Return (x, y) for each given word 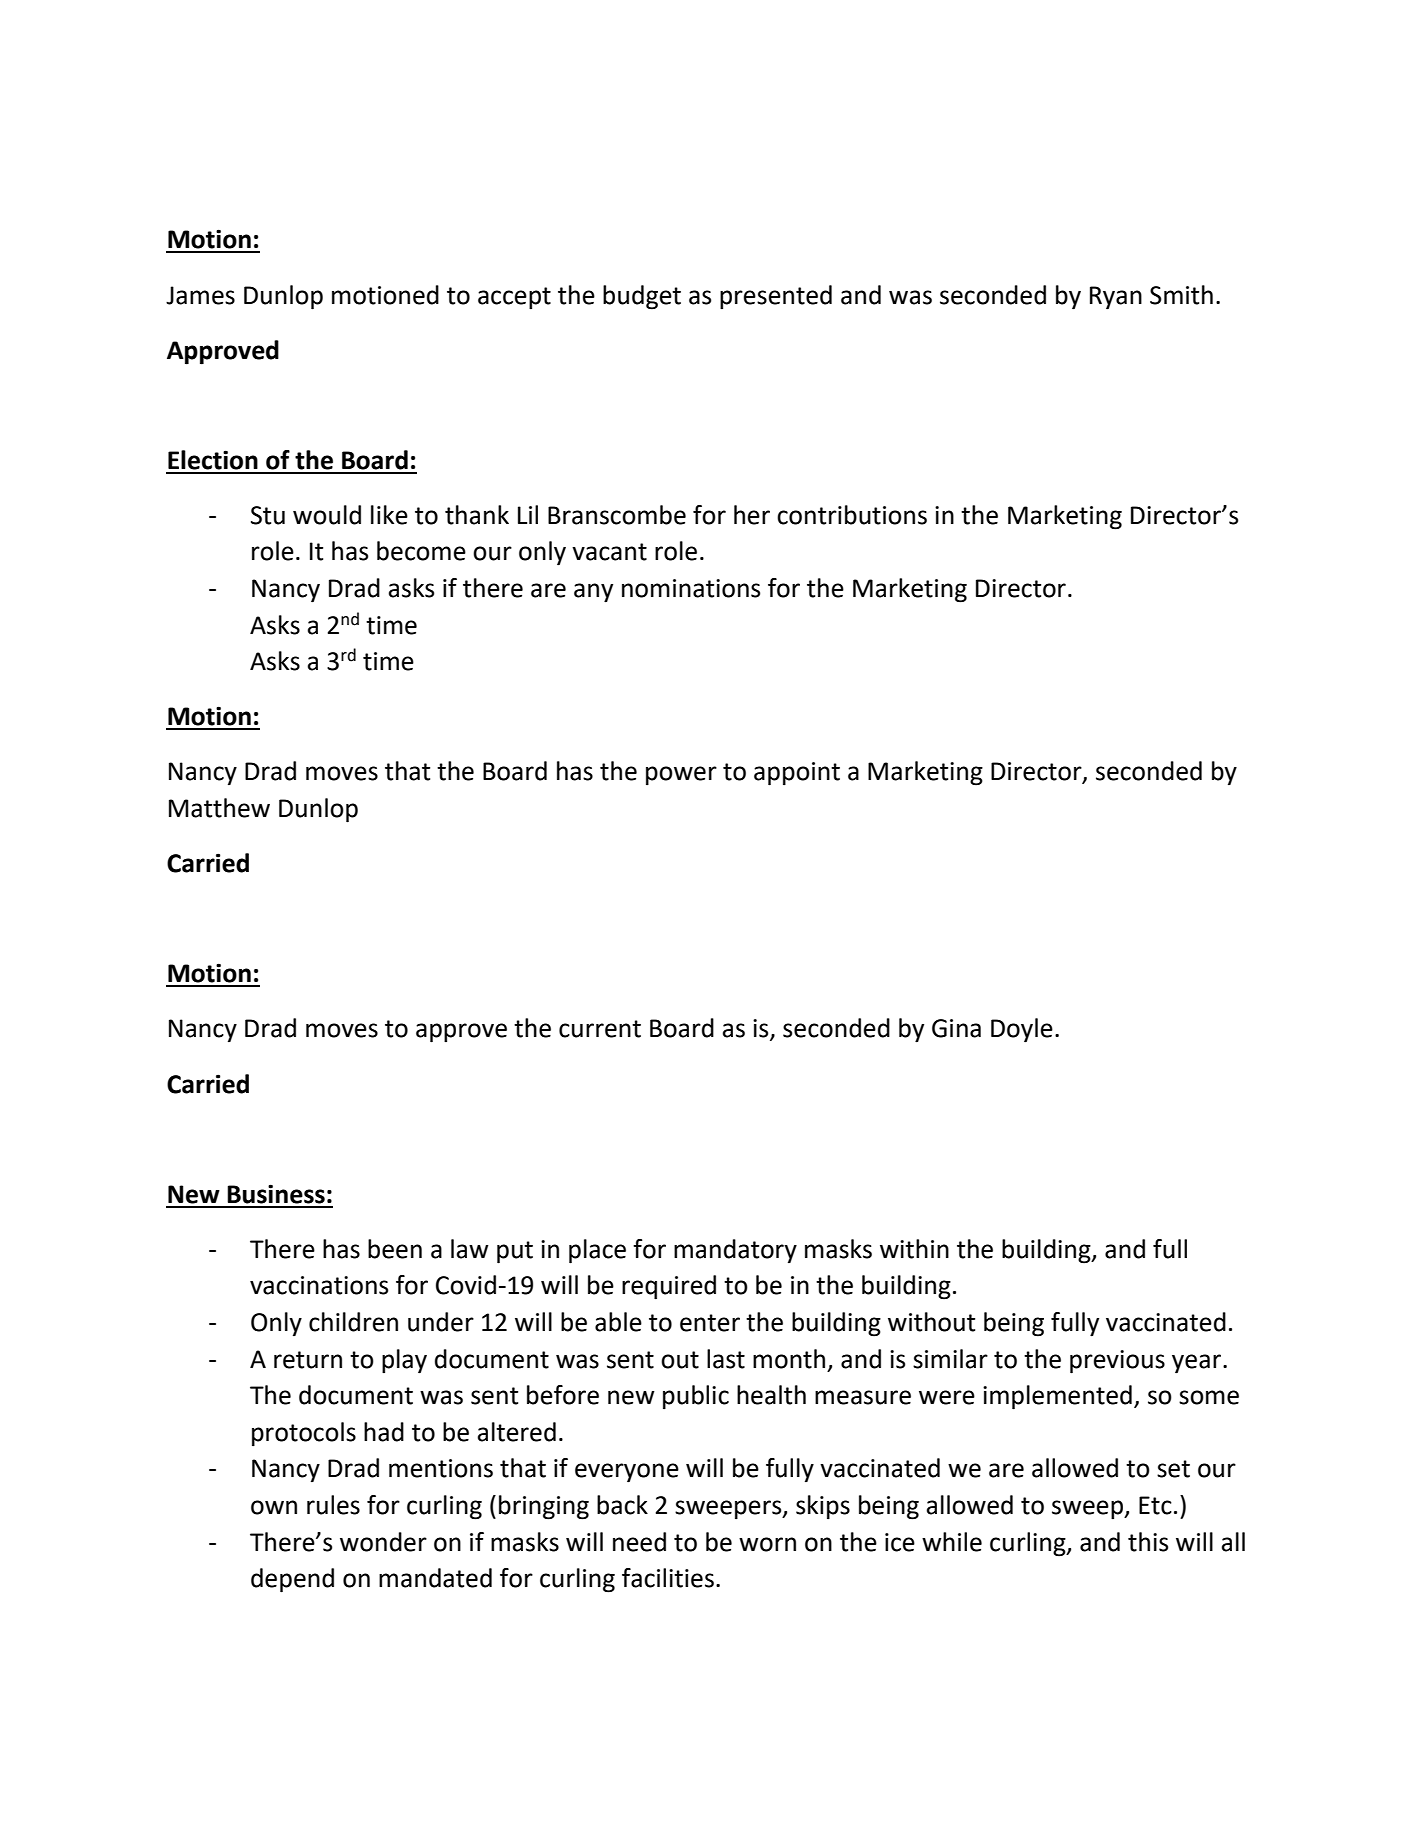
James (200, 295)
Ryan (1116, 298)
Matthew (219, 808)
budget (642, 297)
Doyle (1022, 1030)
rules (333, 1505)
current (600, 1029)
